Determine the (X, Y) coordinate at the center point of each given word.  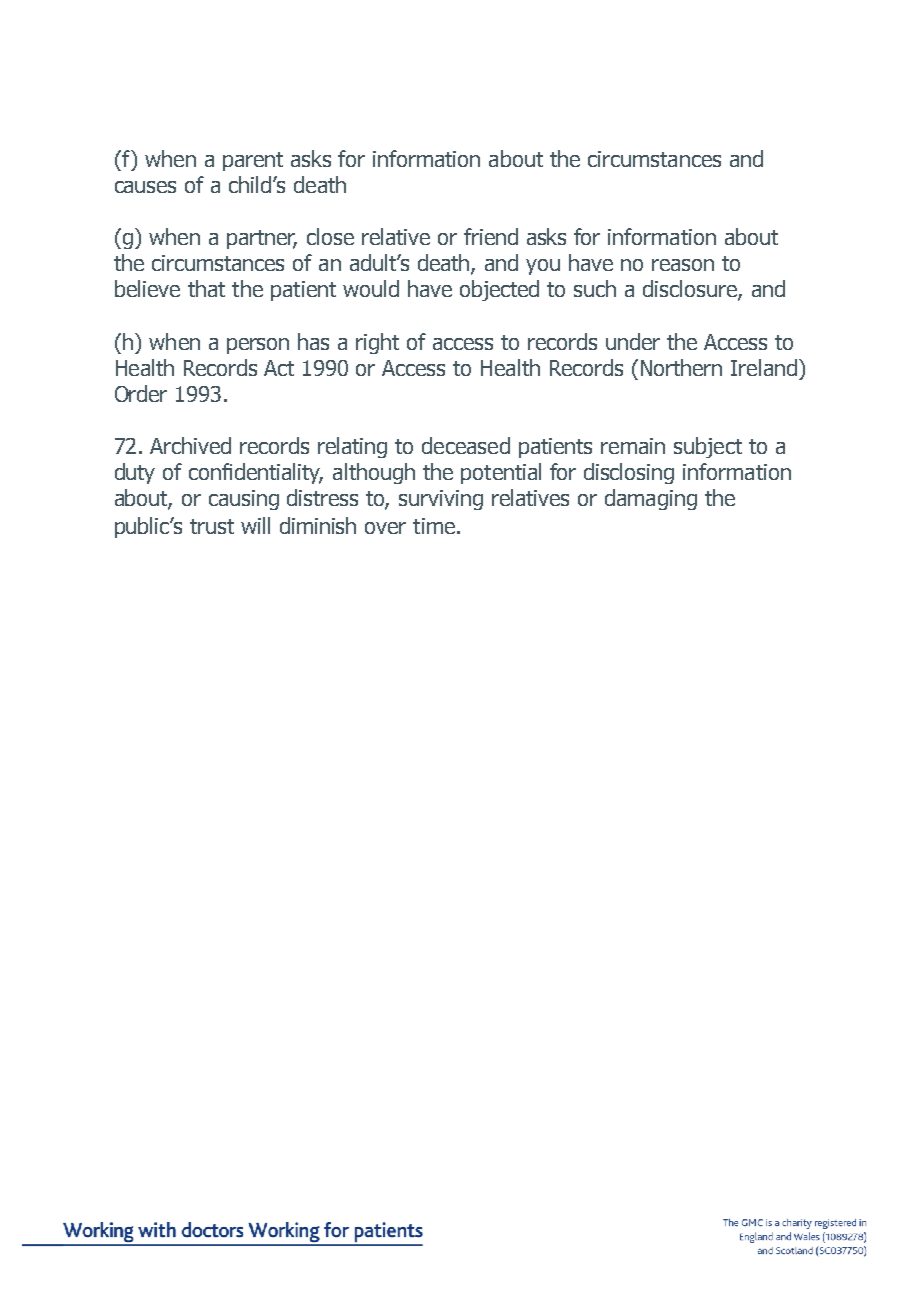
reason (683, 265)
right (377, 343)
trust (212, 526)
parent (253, 161)
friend (491, 236)
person (258, 346)
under (633, 341)
